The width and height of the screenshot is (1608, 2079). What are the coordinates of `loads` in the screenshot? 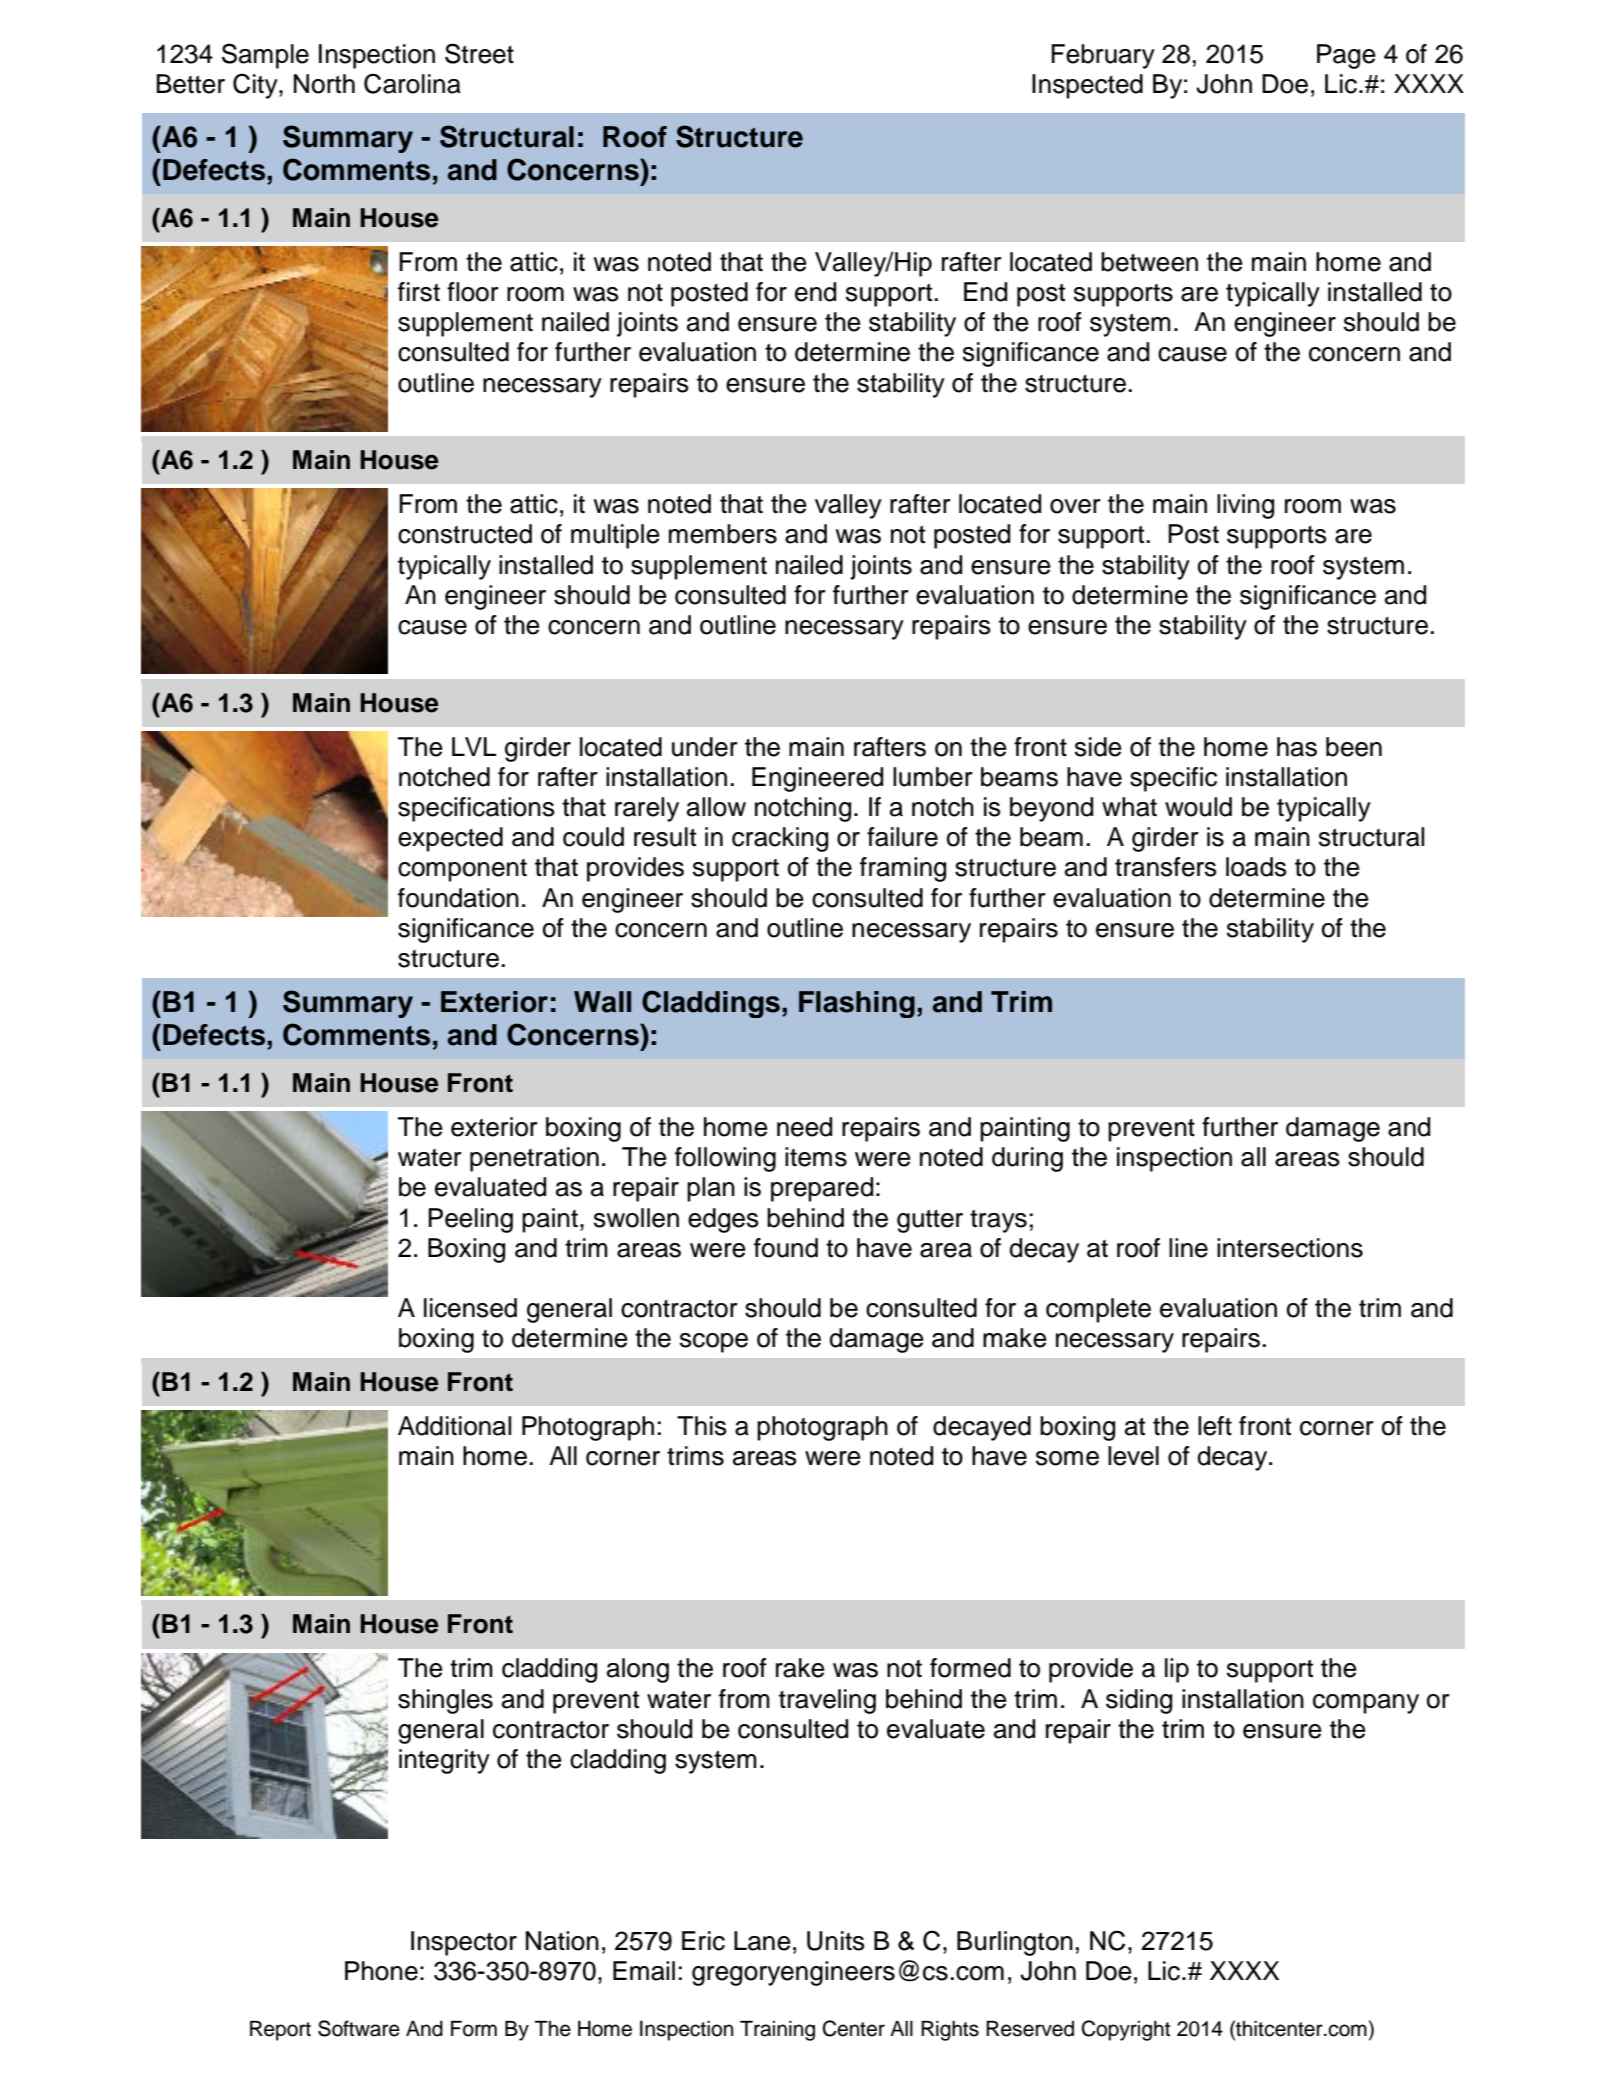 It's located at (1256, 867).
